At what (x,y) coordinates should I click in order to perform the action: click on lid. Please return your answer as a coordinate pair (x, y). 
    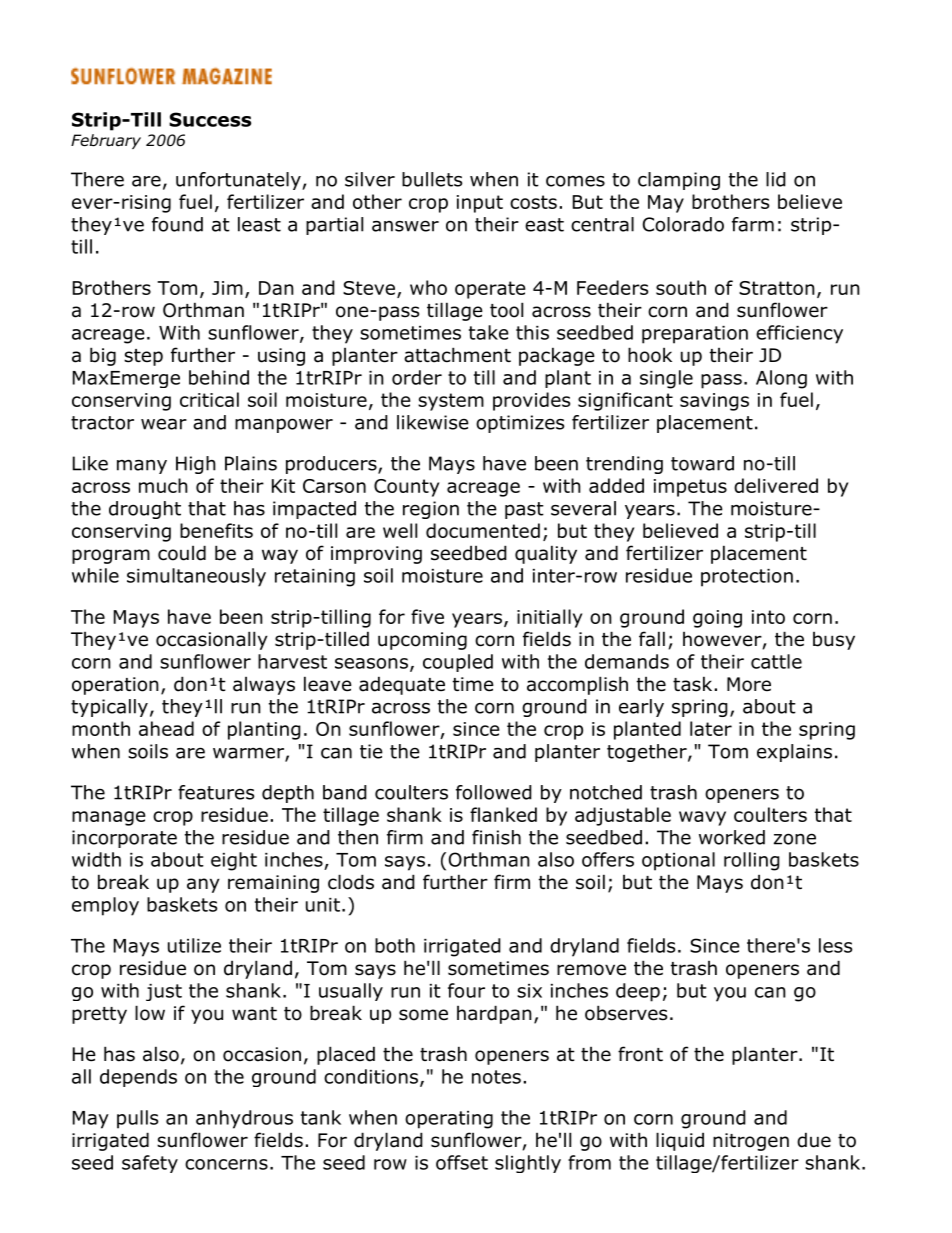
    Looking at the image, I should click on (776, 179).
